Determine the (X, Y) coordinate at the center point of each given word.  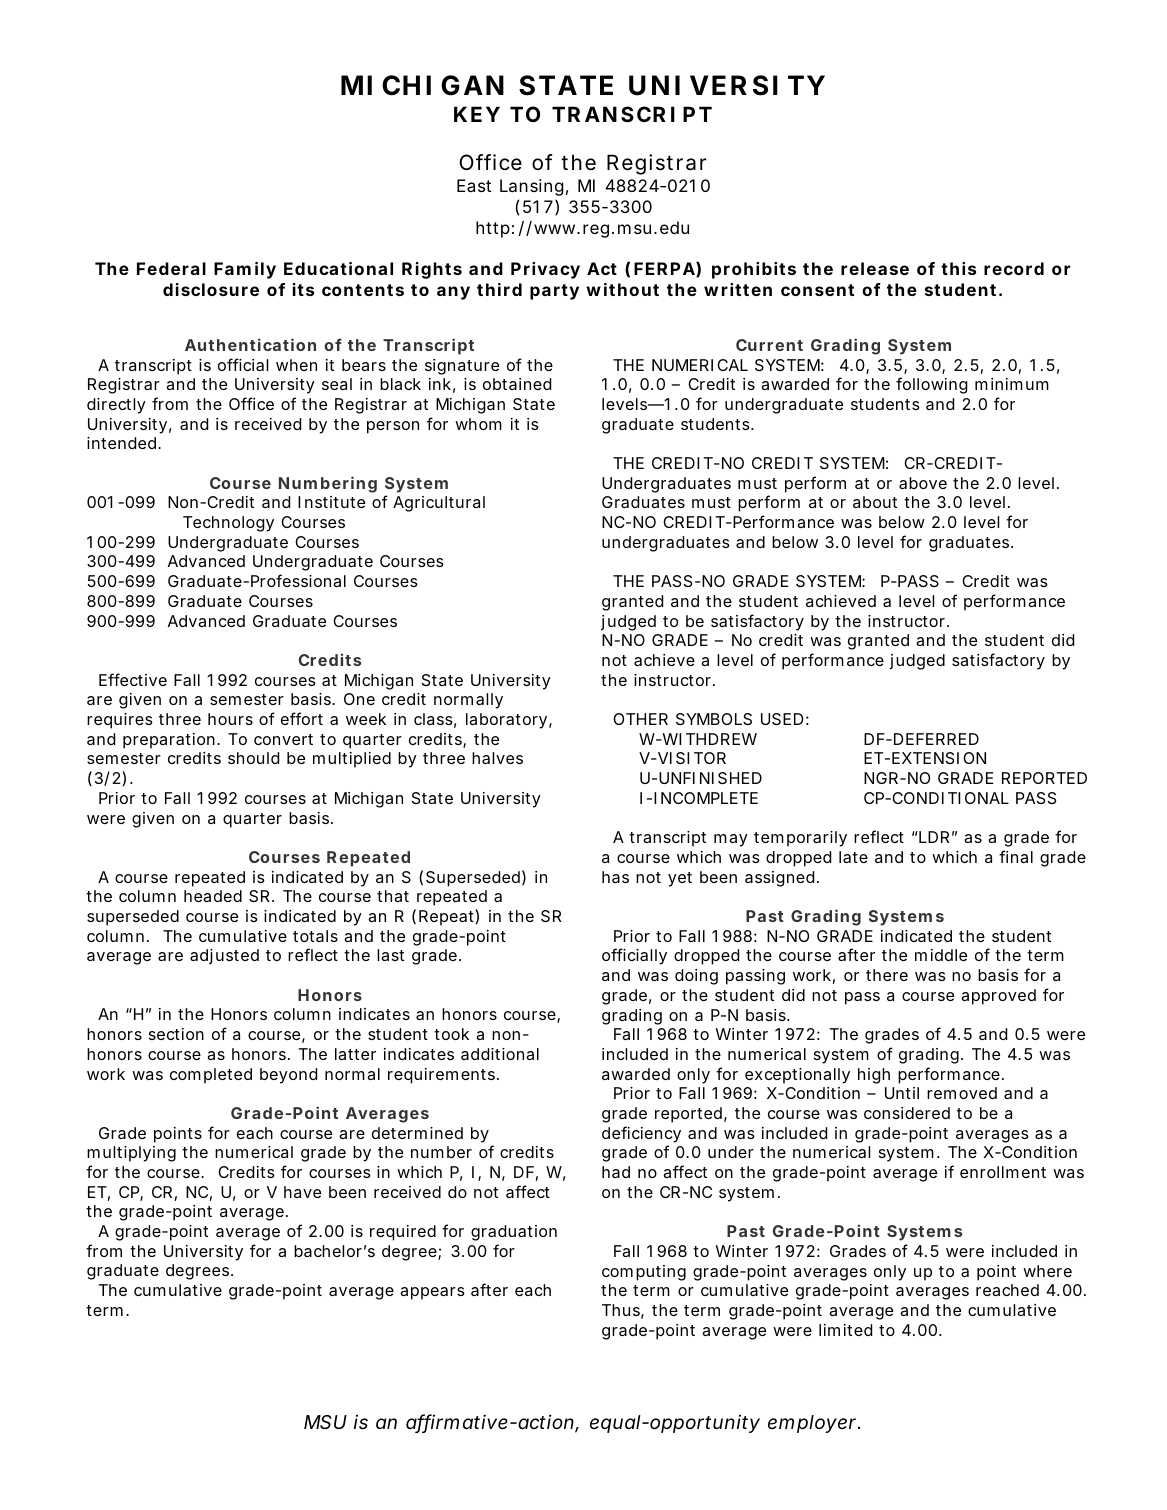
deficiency (641, 1134)
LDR (934, 837)
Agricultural (439, 504)
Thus (621, 1310)
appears (432, 1293)
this (958, 268)
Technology (228, 524)
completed (211, 1076)
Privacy (545, 270)
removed (962, 1093)
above (923, 483)
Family (245, 270)
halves (497, 758)
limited (845, 1330)
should (253, 758)
